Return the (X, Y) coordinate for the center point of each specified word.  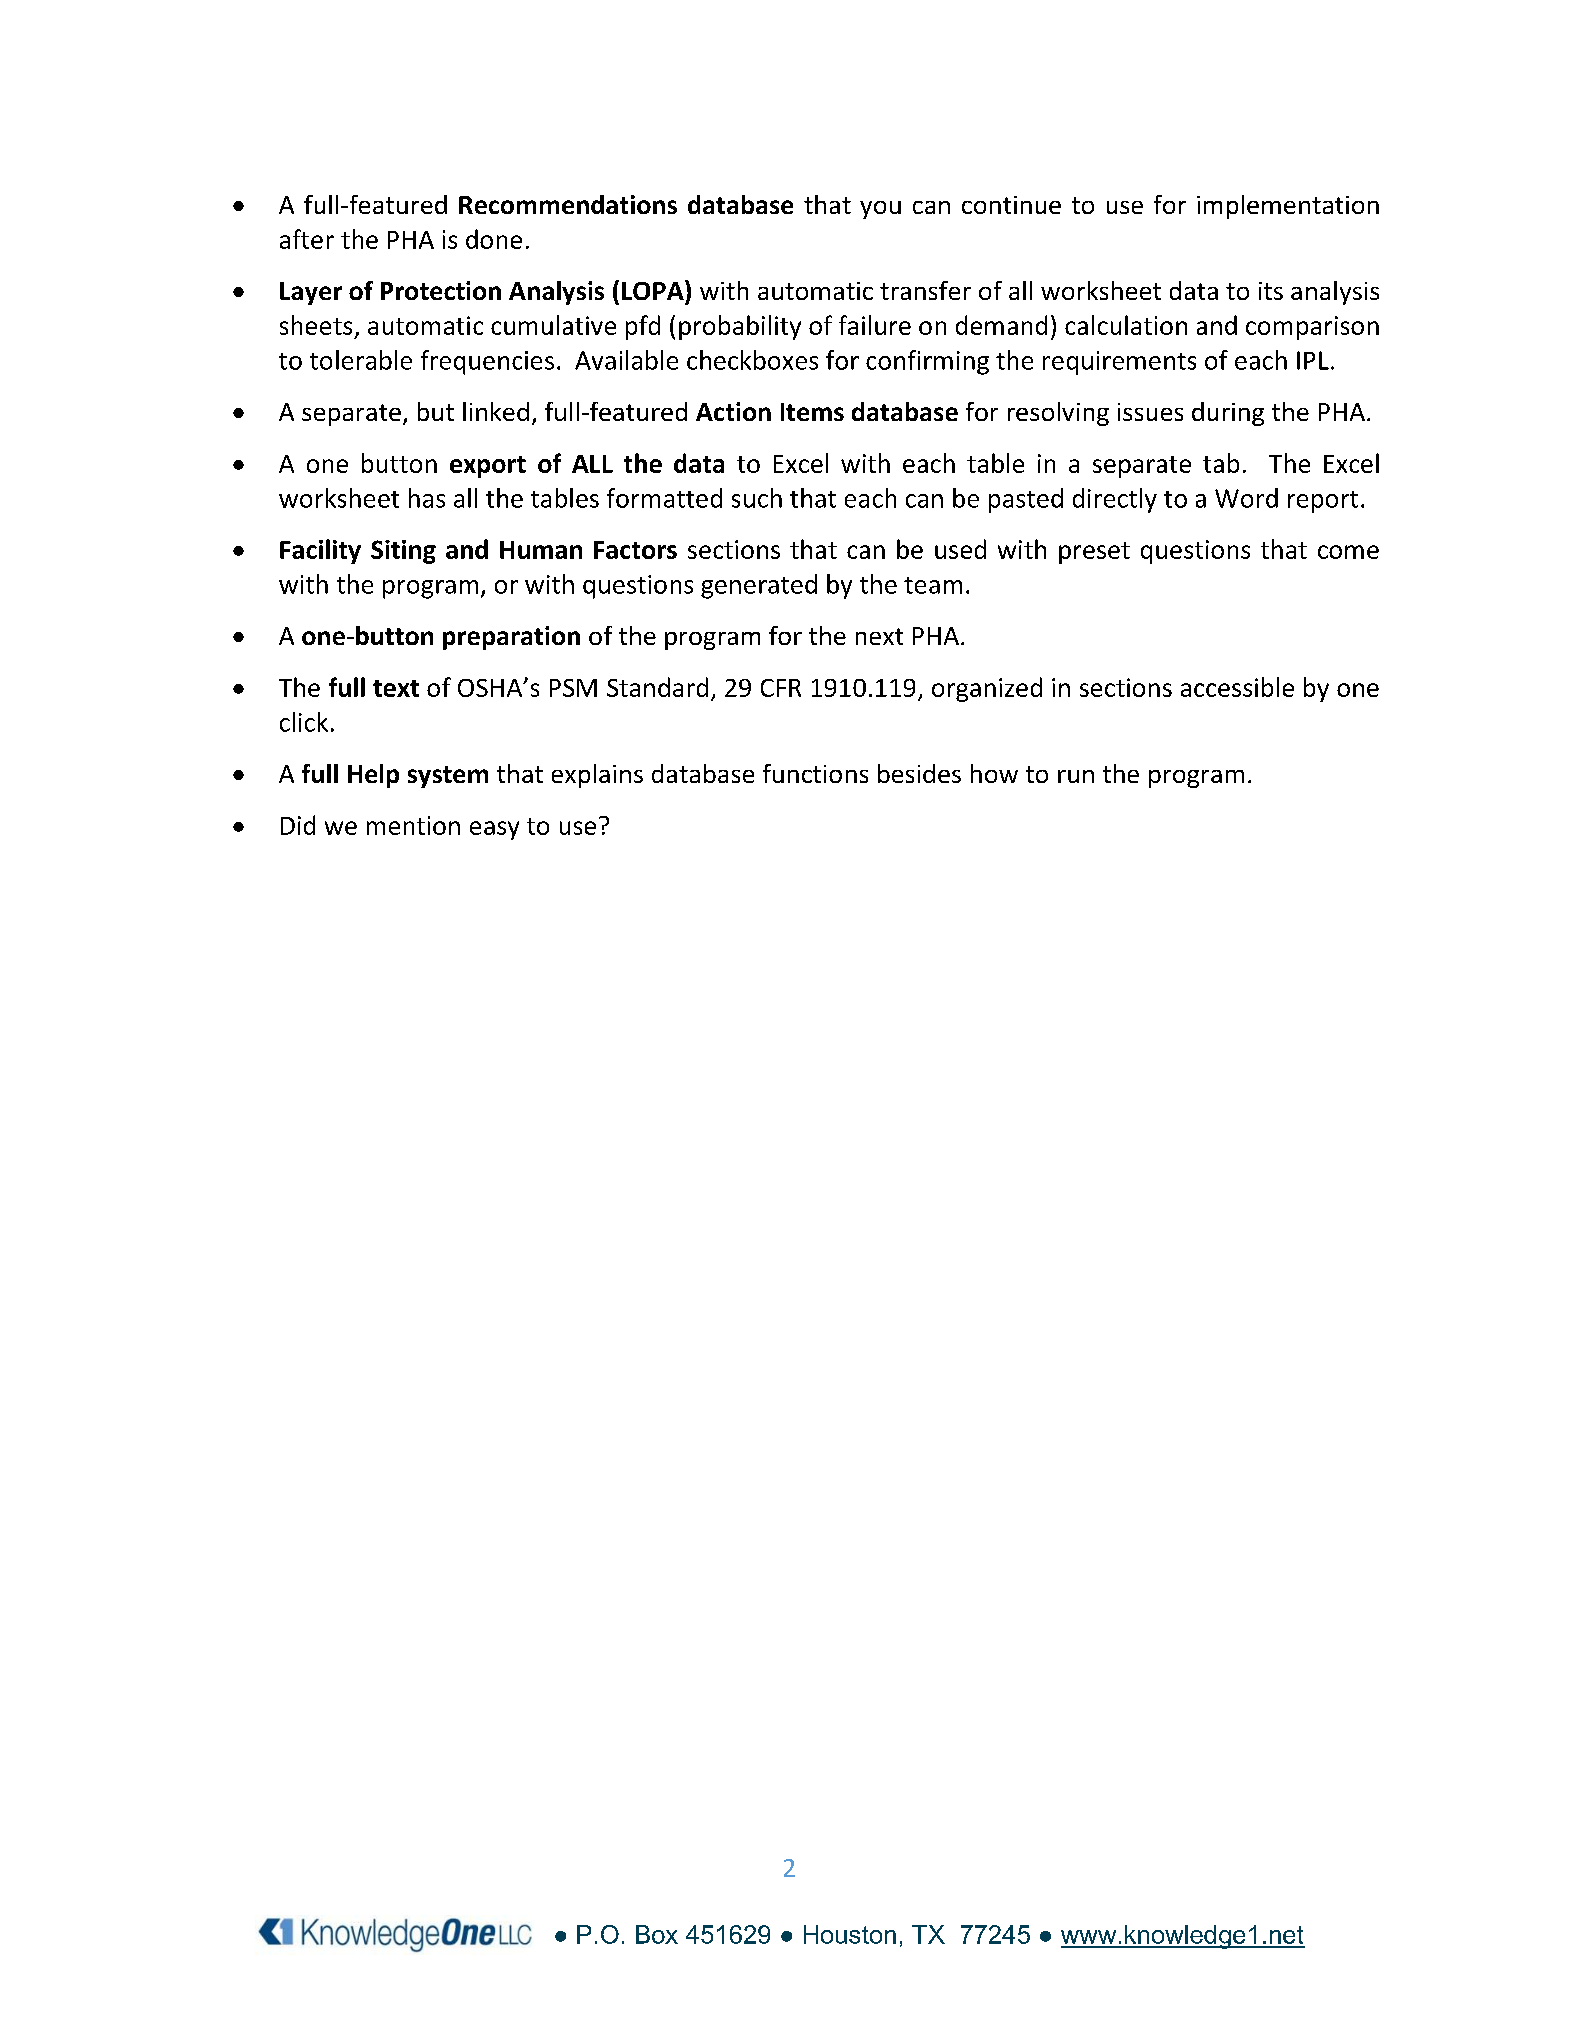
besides (919, 773)
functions (815, 773)
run (1076, 776)
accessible (1237, 687)
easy (494, 830)
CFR (781, 688)
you (880, 210)
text (396, 688)
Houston (850, 1934)
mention (413, 825)
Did (298, 825)
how (994, 773)
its (1271, 291)
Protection (441, 290)
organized (987, 689)
